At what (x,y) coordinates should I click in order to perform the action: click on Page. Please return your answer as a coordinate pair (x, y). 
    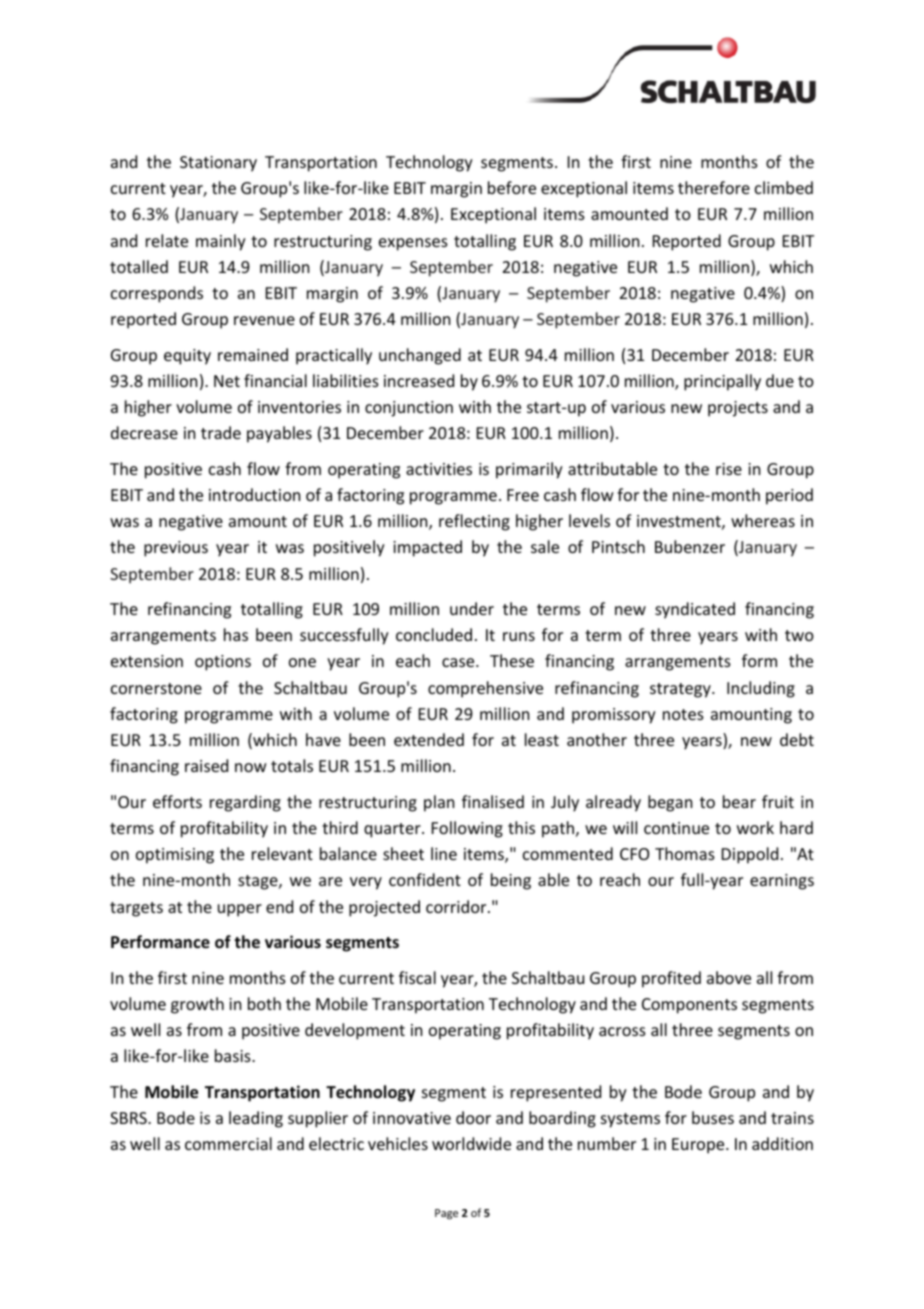
    Looking at the image, I should click on (446, 1214).
